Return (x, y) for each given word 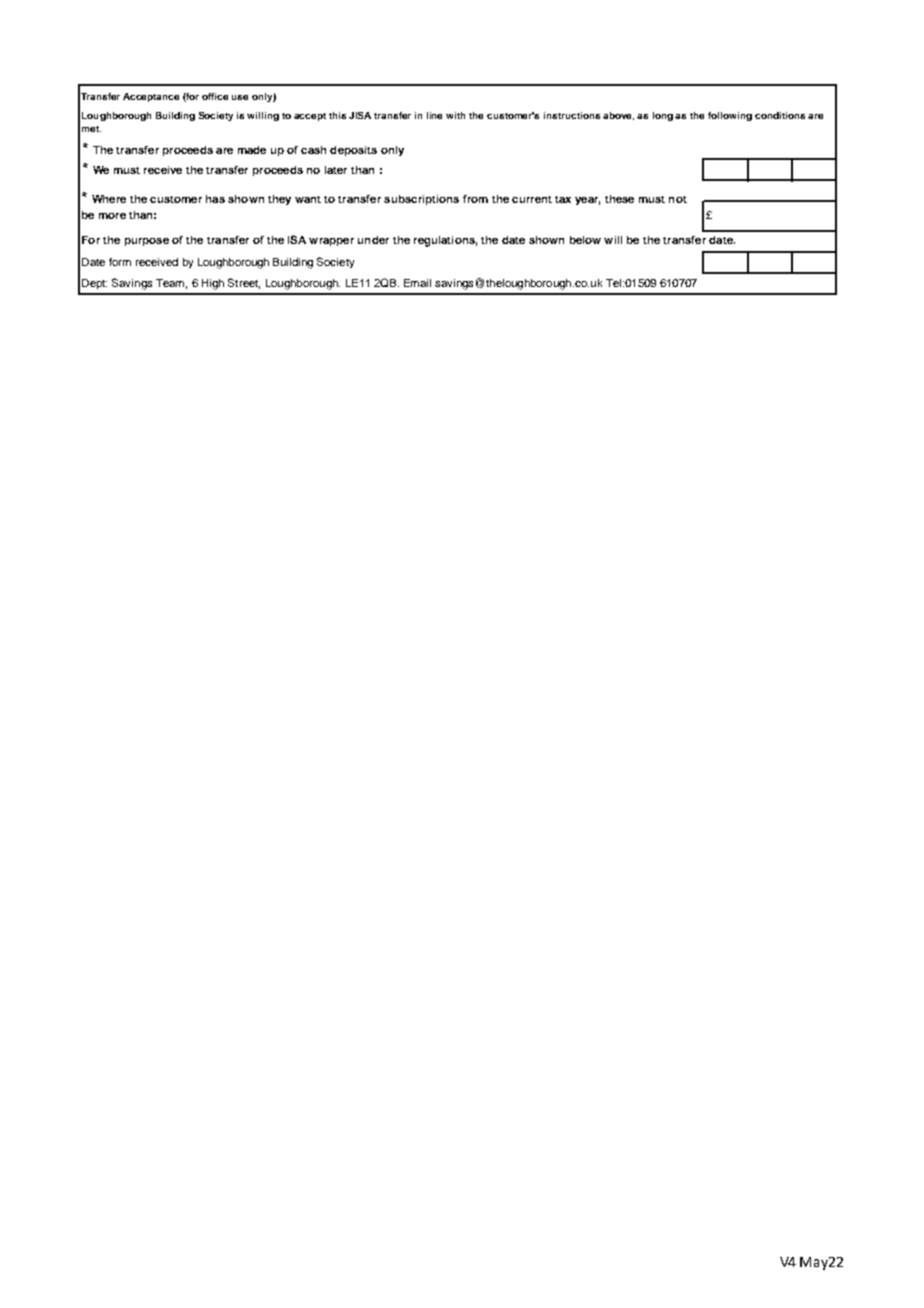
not (678, 199)
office (215, 96)
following (730, 116)
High (213, 284)
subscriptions (421, 200)
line (434, 115)
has (215, 199)
